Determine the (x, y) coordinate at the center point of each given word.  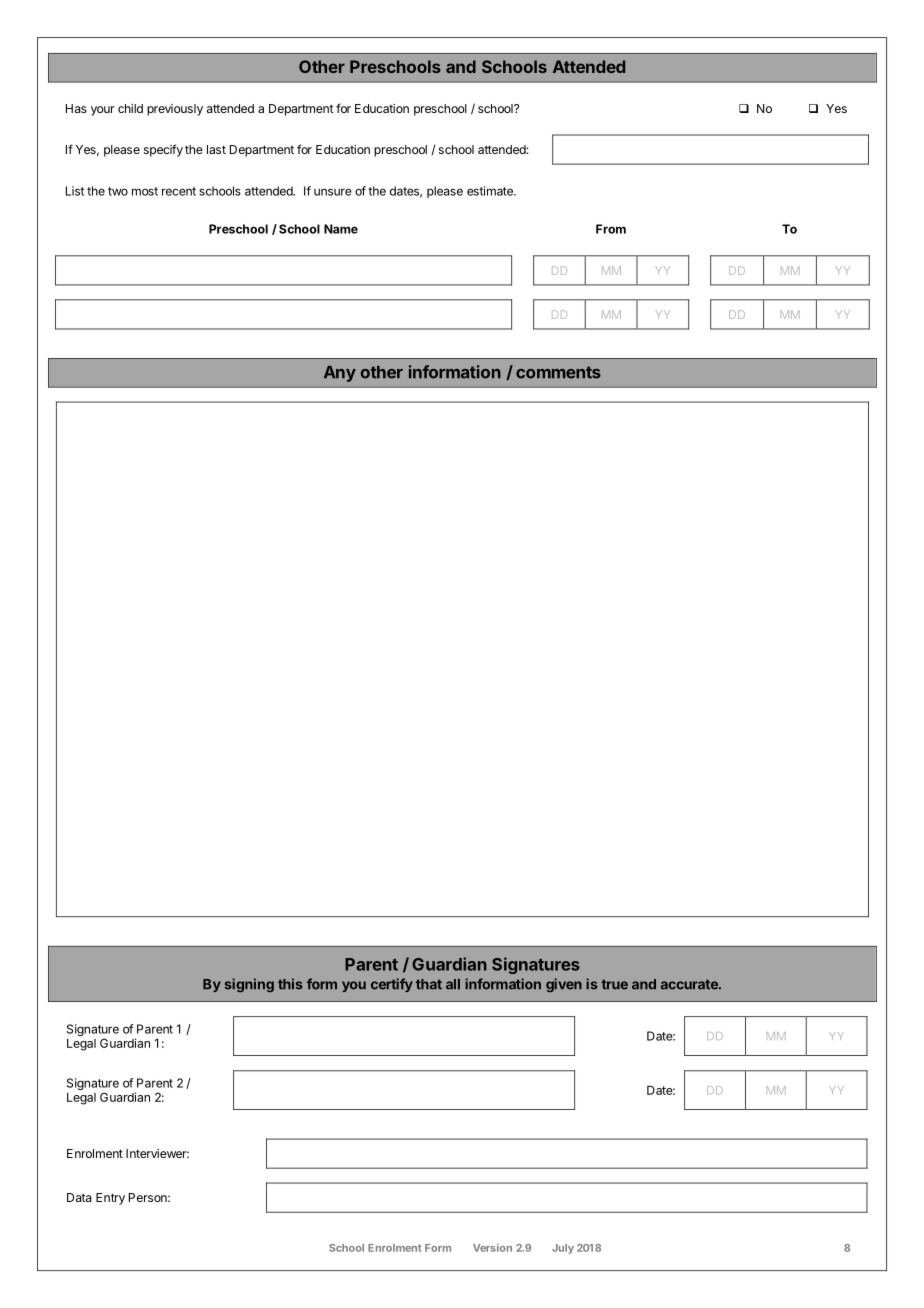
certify (392, 985)
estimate (491, 191)
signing (249, 985)
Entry (110, 1199)
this (290, 984)
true (614, 984)
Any (340, 374)
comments (558, 372)
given (564, 985)
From (611, 229)
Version (492, 1247)
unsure (333, 192)
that (429, 984)
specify (163, 150)
